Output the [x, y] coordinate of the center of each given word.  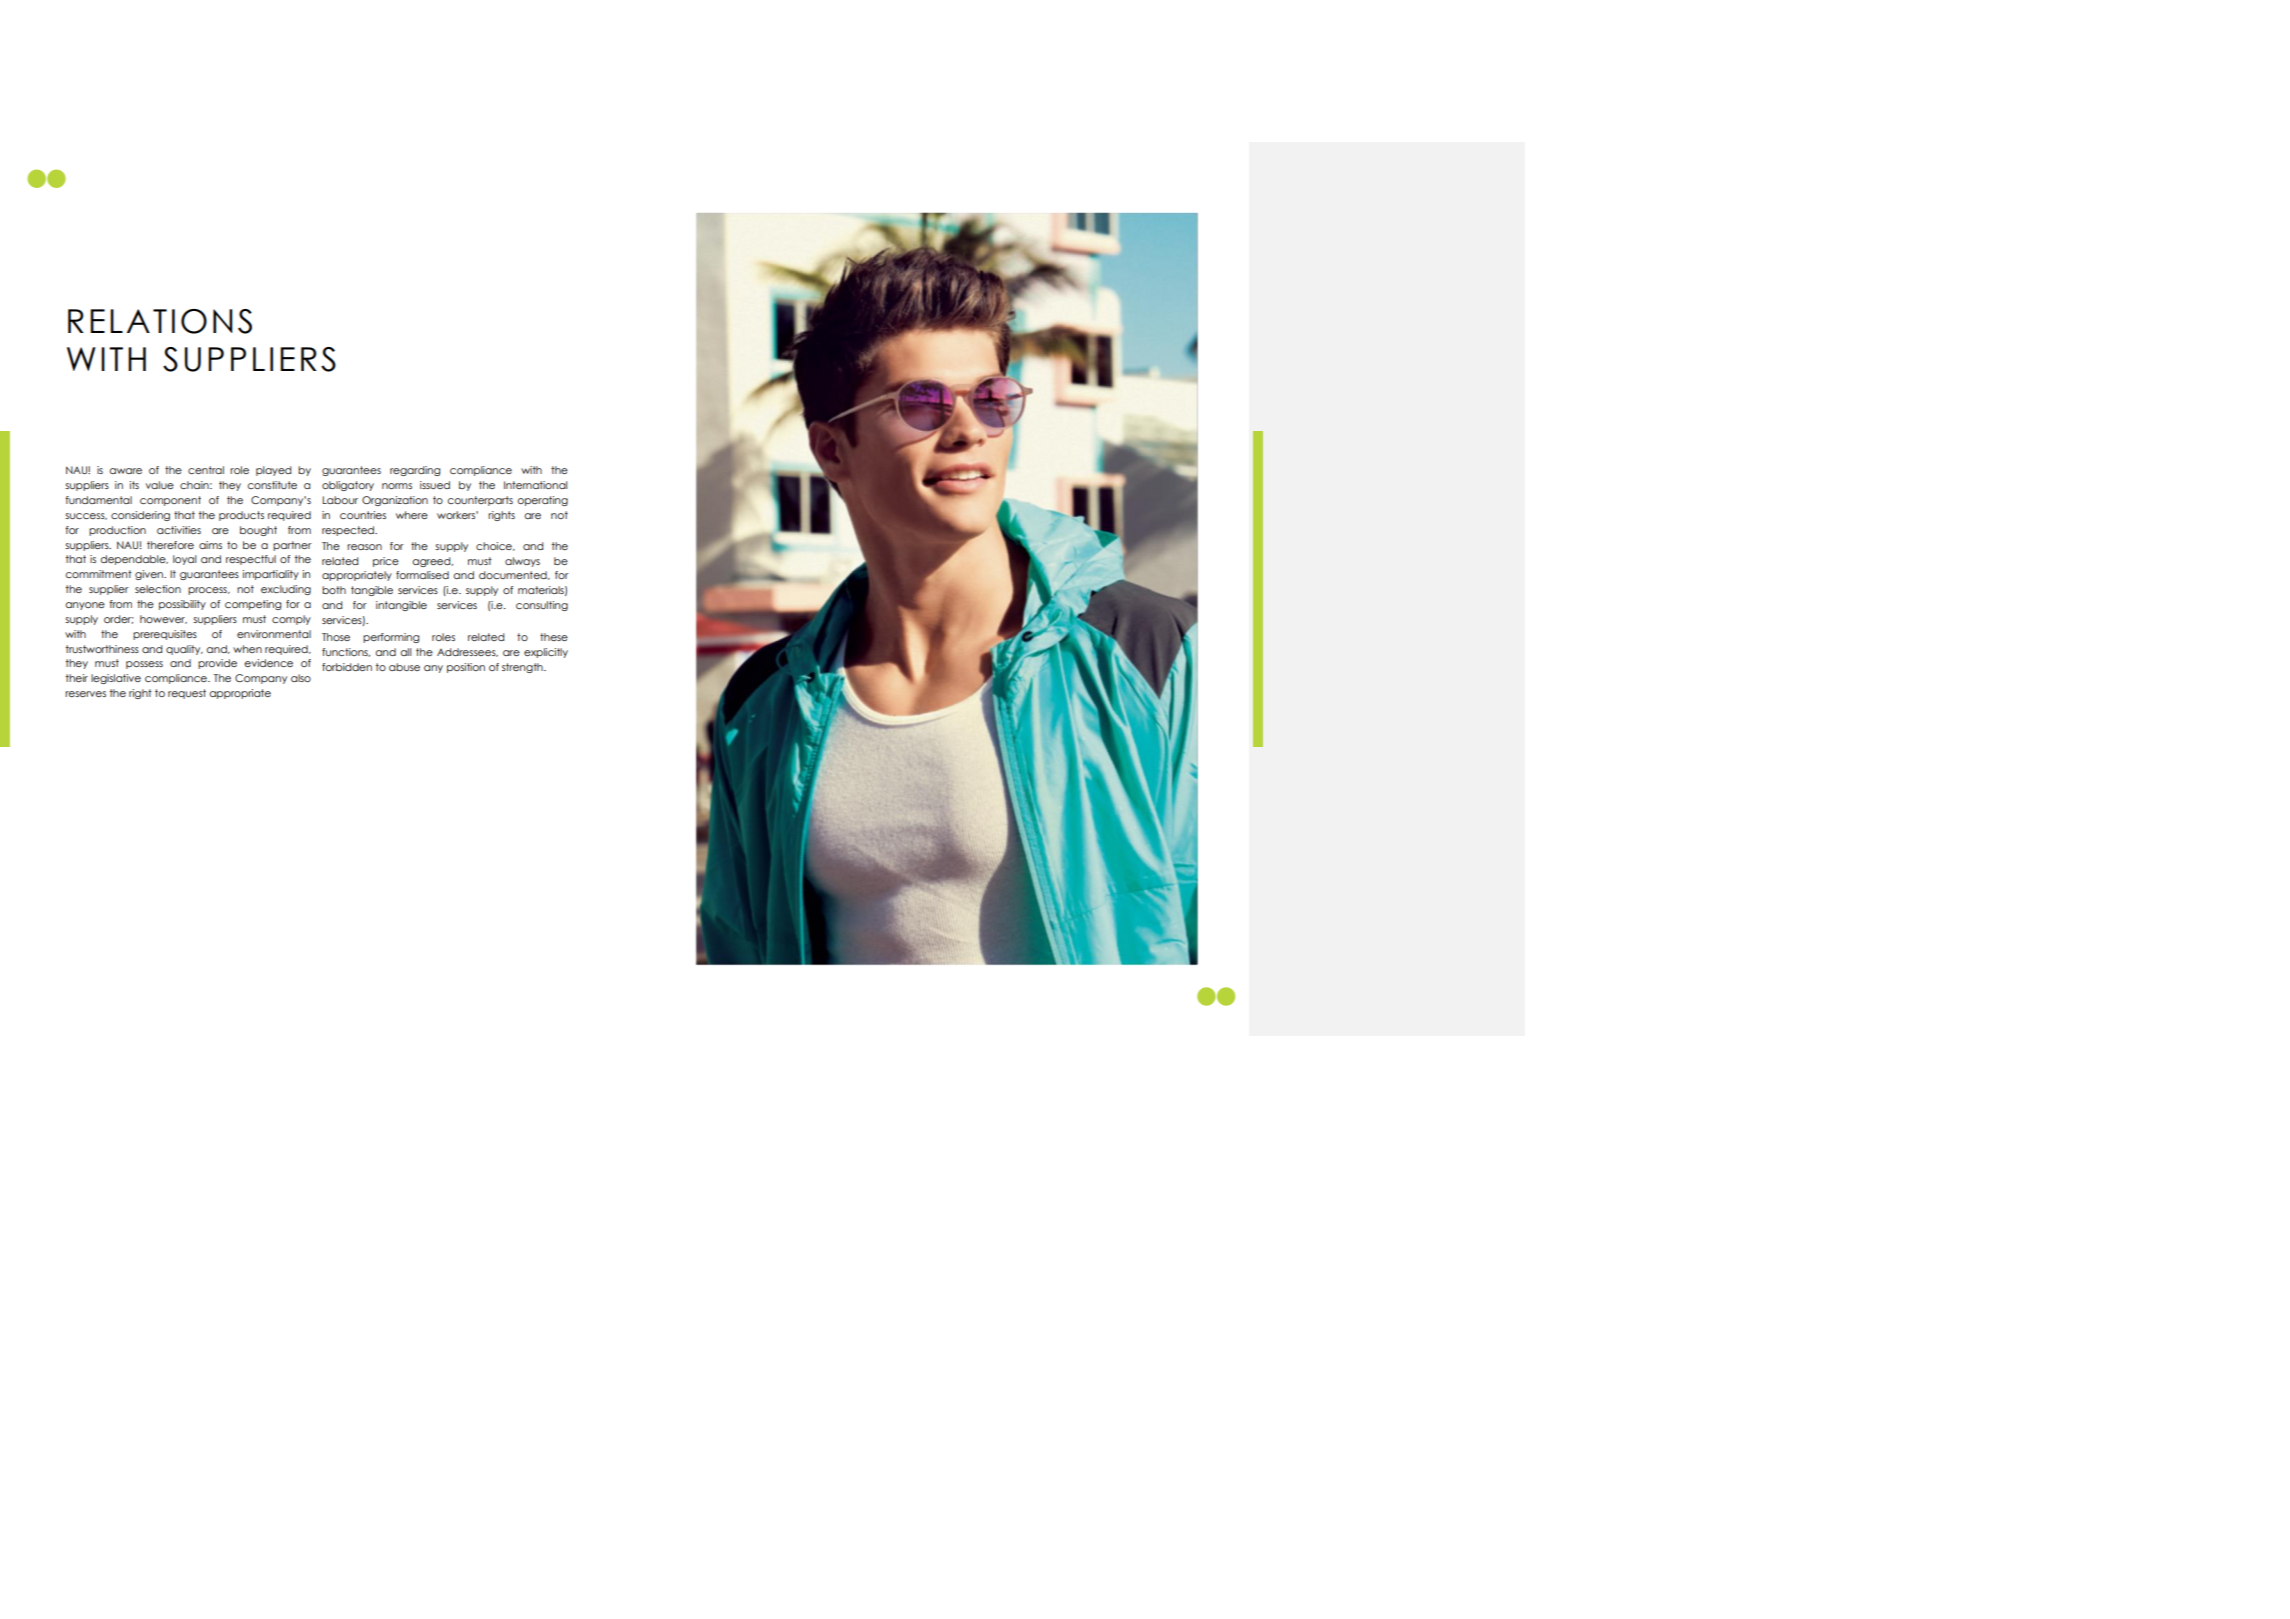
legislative [116, 679]
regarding [415, 471]
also [301, 678]
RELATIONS [160, 321]
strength [523, 668]
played [273, 471]
